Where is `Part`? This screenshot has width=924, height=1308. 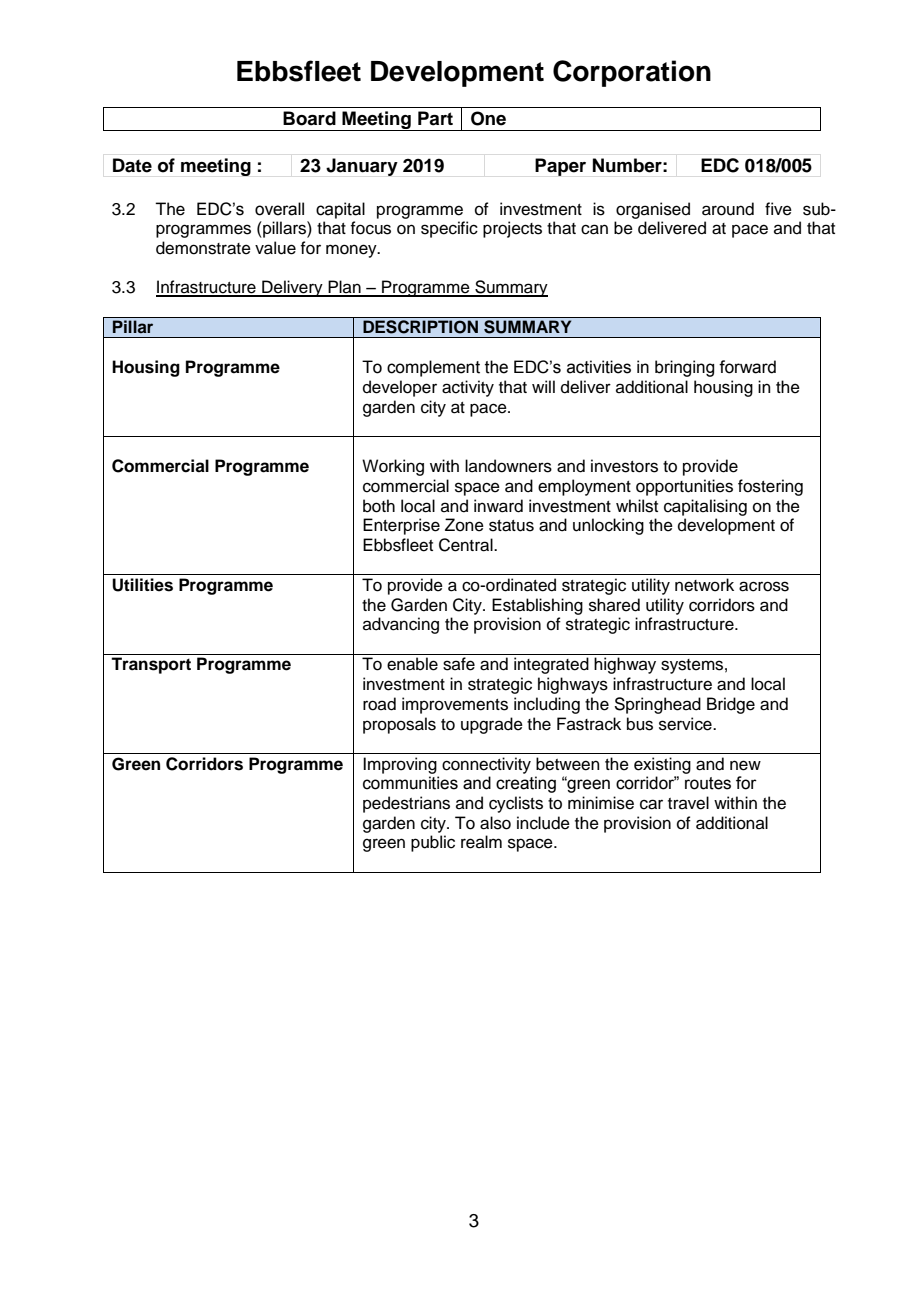 Part is located at coordinates (435, 118).
